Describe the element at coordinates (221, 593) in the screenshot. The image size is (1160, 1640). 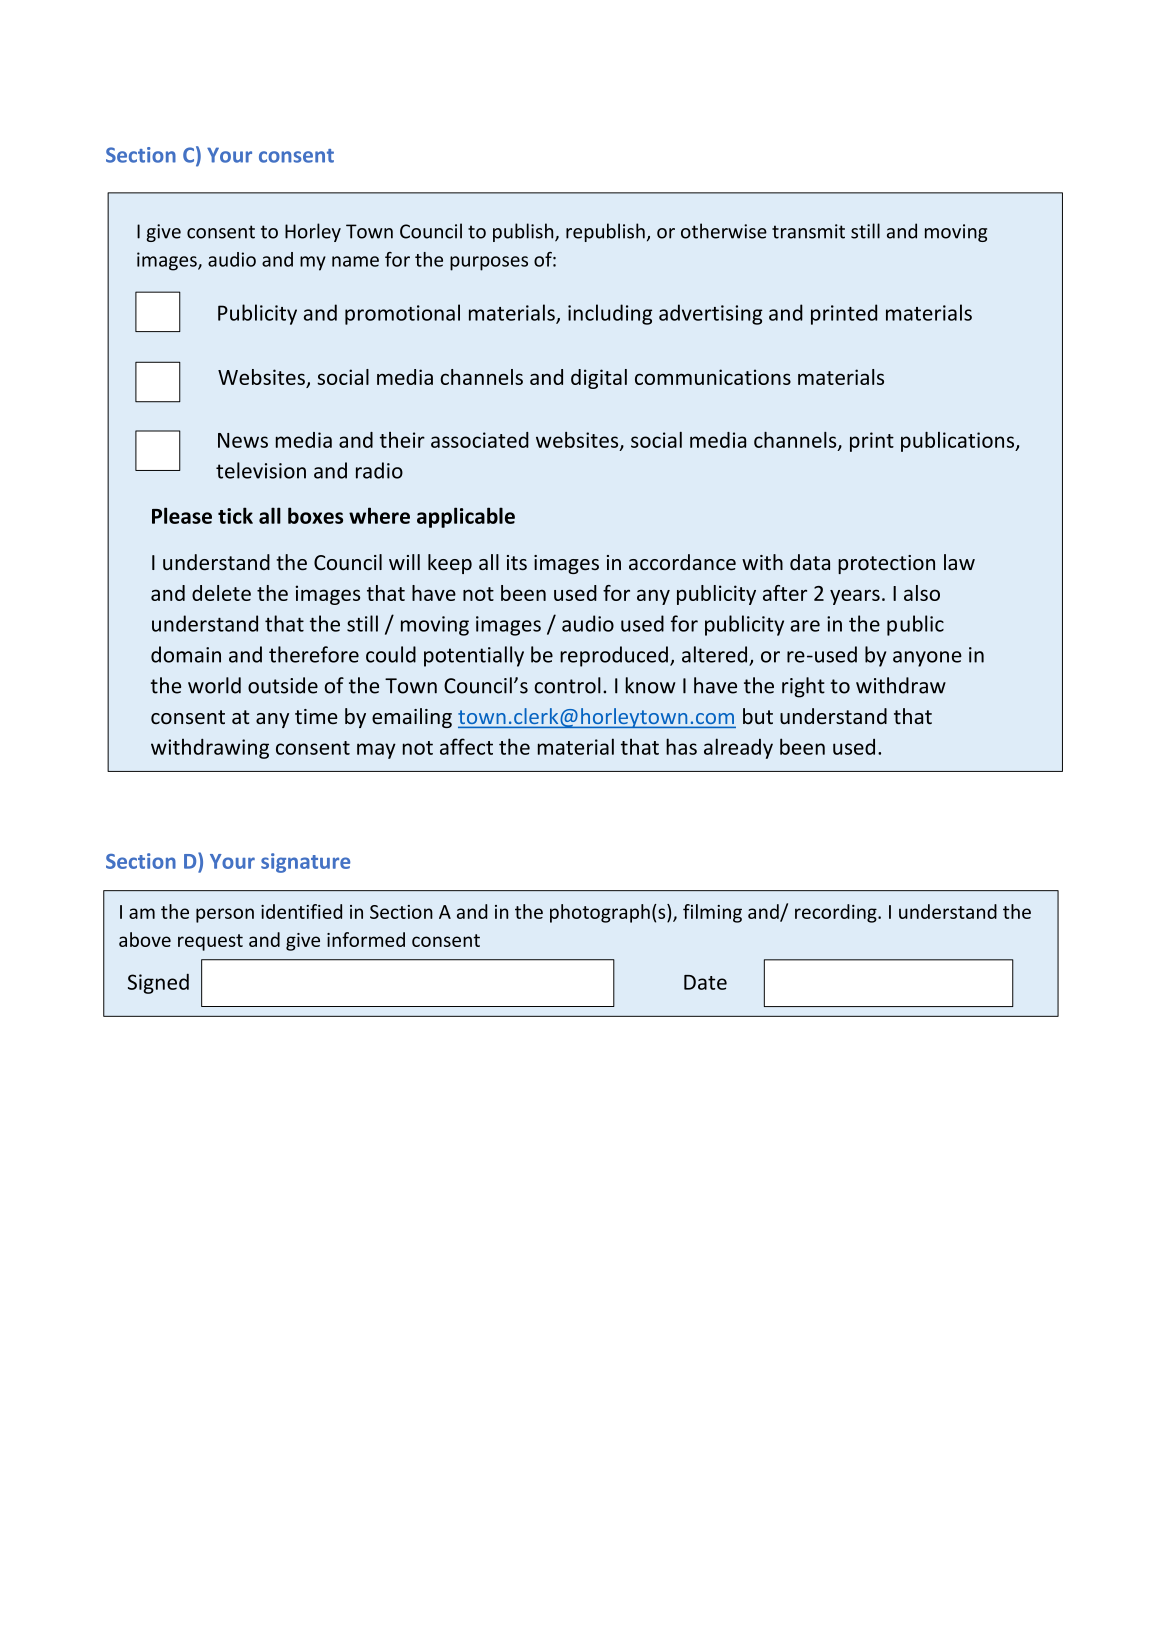
I see `delete` at that location.
